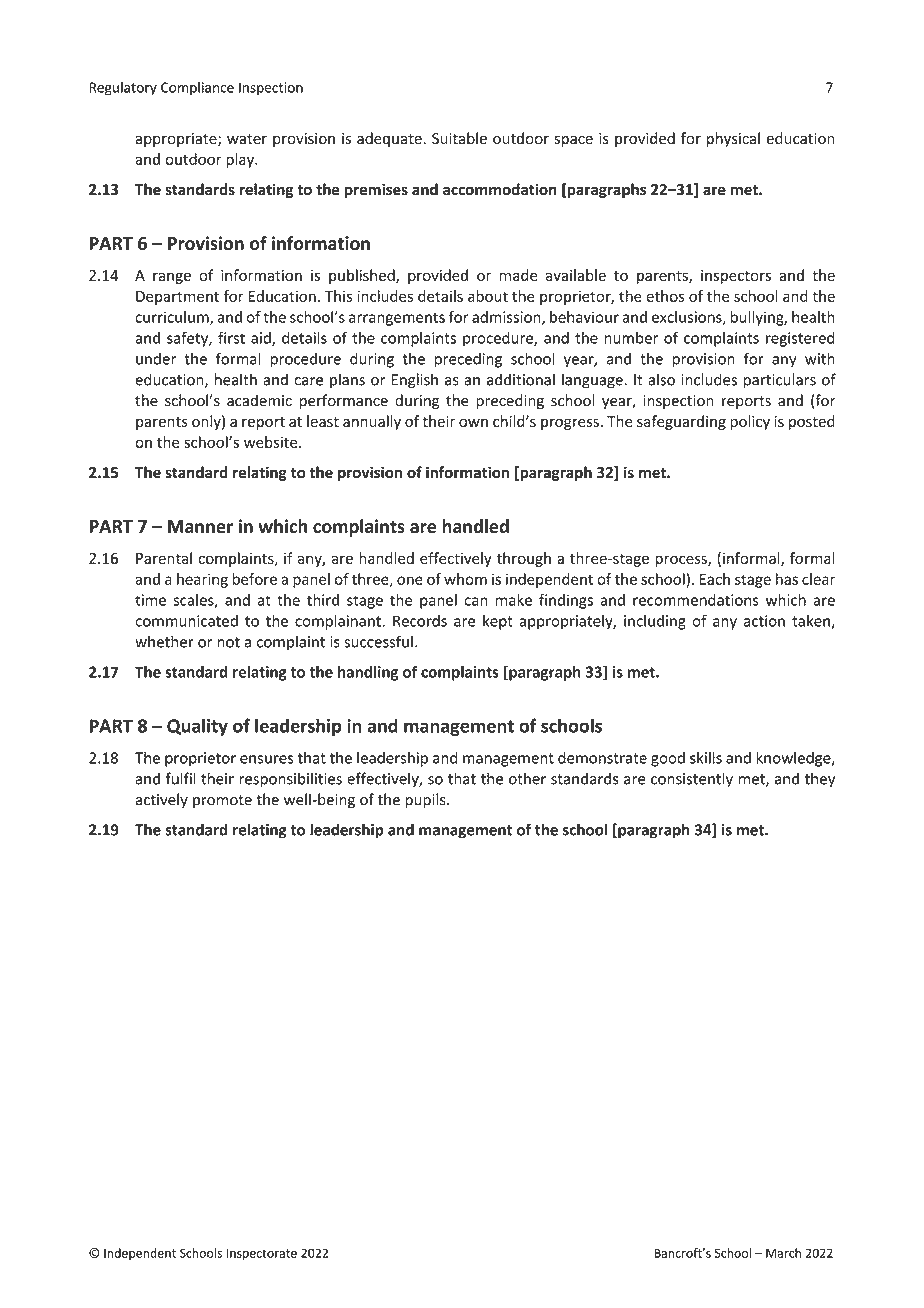  Describe the element at coordinates (197, 88) in the screenshot. I see `Compliance` at that location.
